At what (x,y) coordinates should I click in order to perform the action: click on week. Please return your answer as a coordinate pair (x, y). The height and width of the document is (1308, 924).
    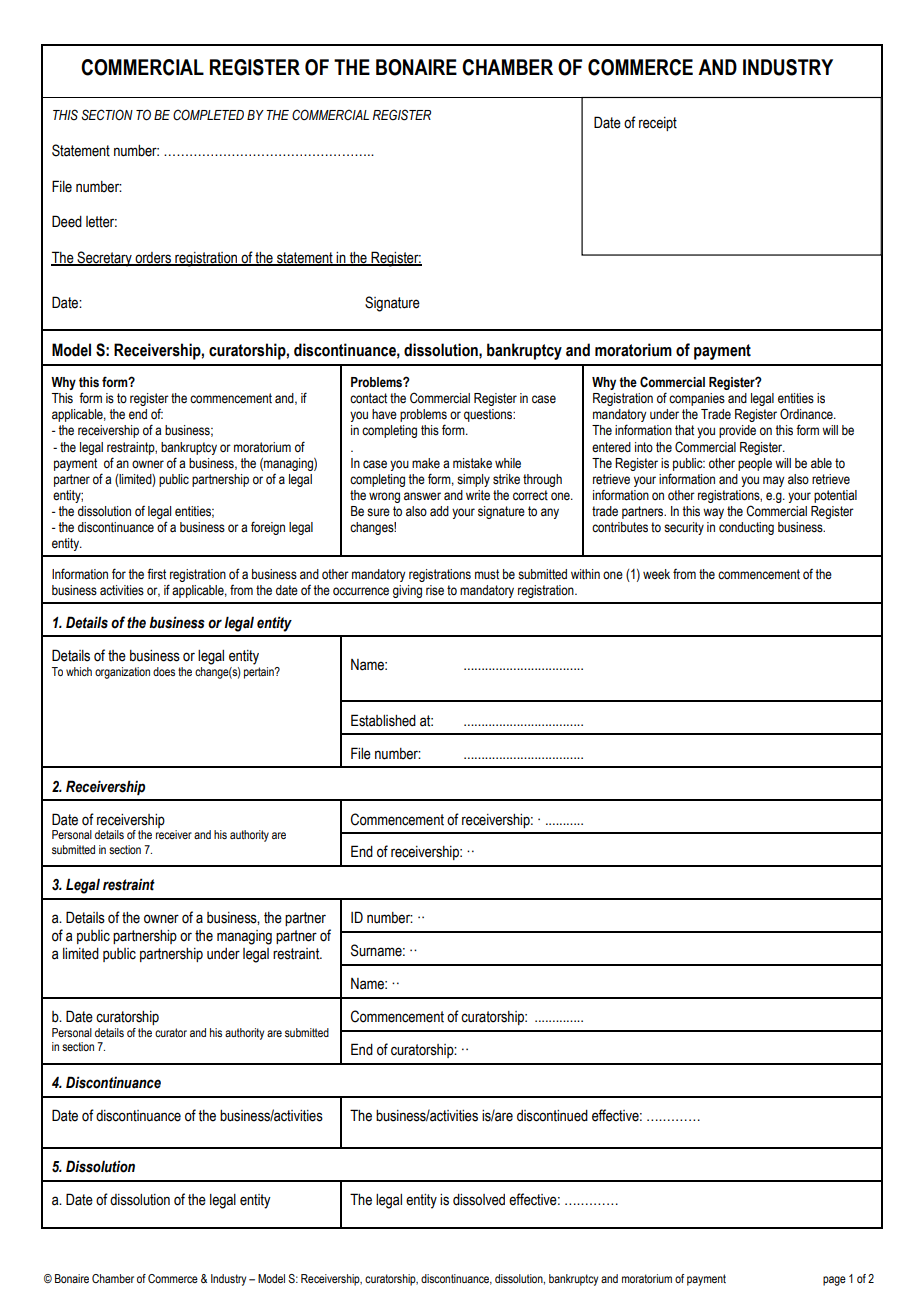
    Looking at the image, I should click on (656, 574).
